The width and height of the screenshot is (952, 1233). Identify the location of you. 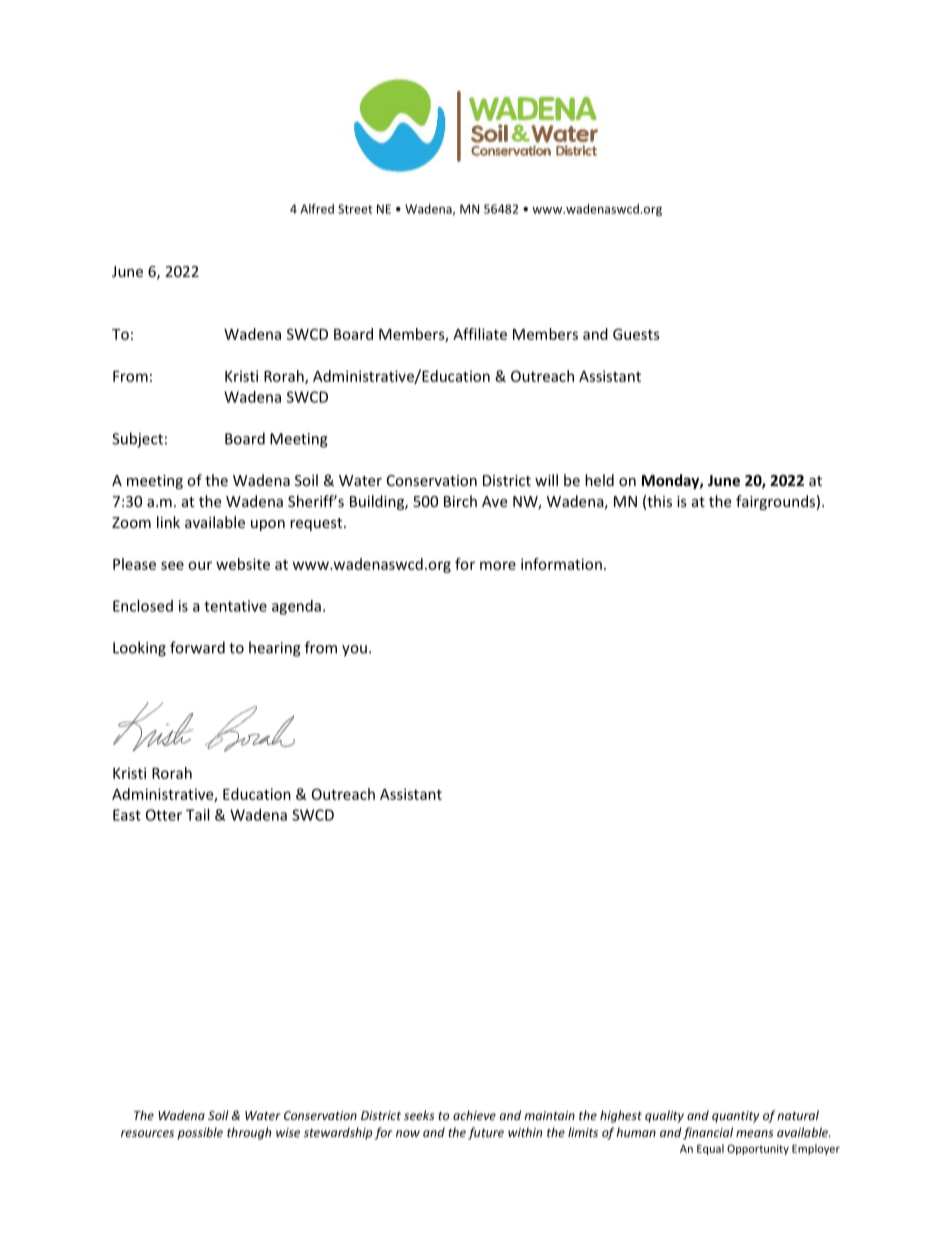
(354, 651).
